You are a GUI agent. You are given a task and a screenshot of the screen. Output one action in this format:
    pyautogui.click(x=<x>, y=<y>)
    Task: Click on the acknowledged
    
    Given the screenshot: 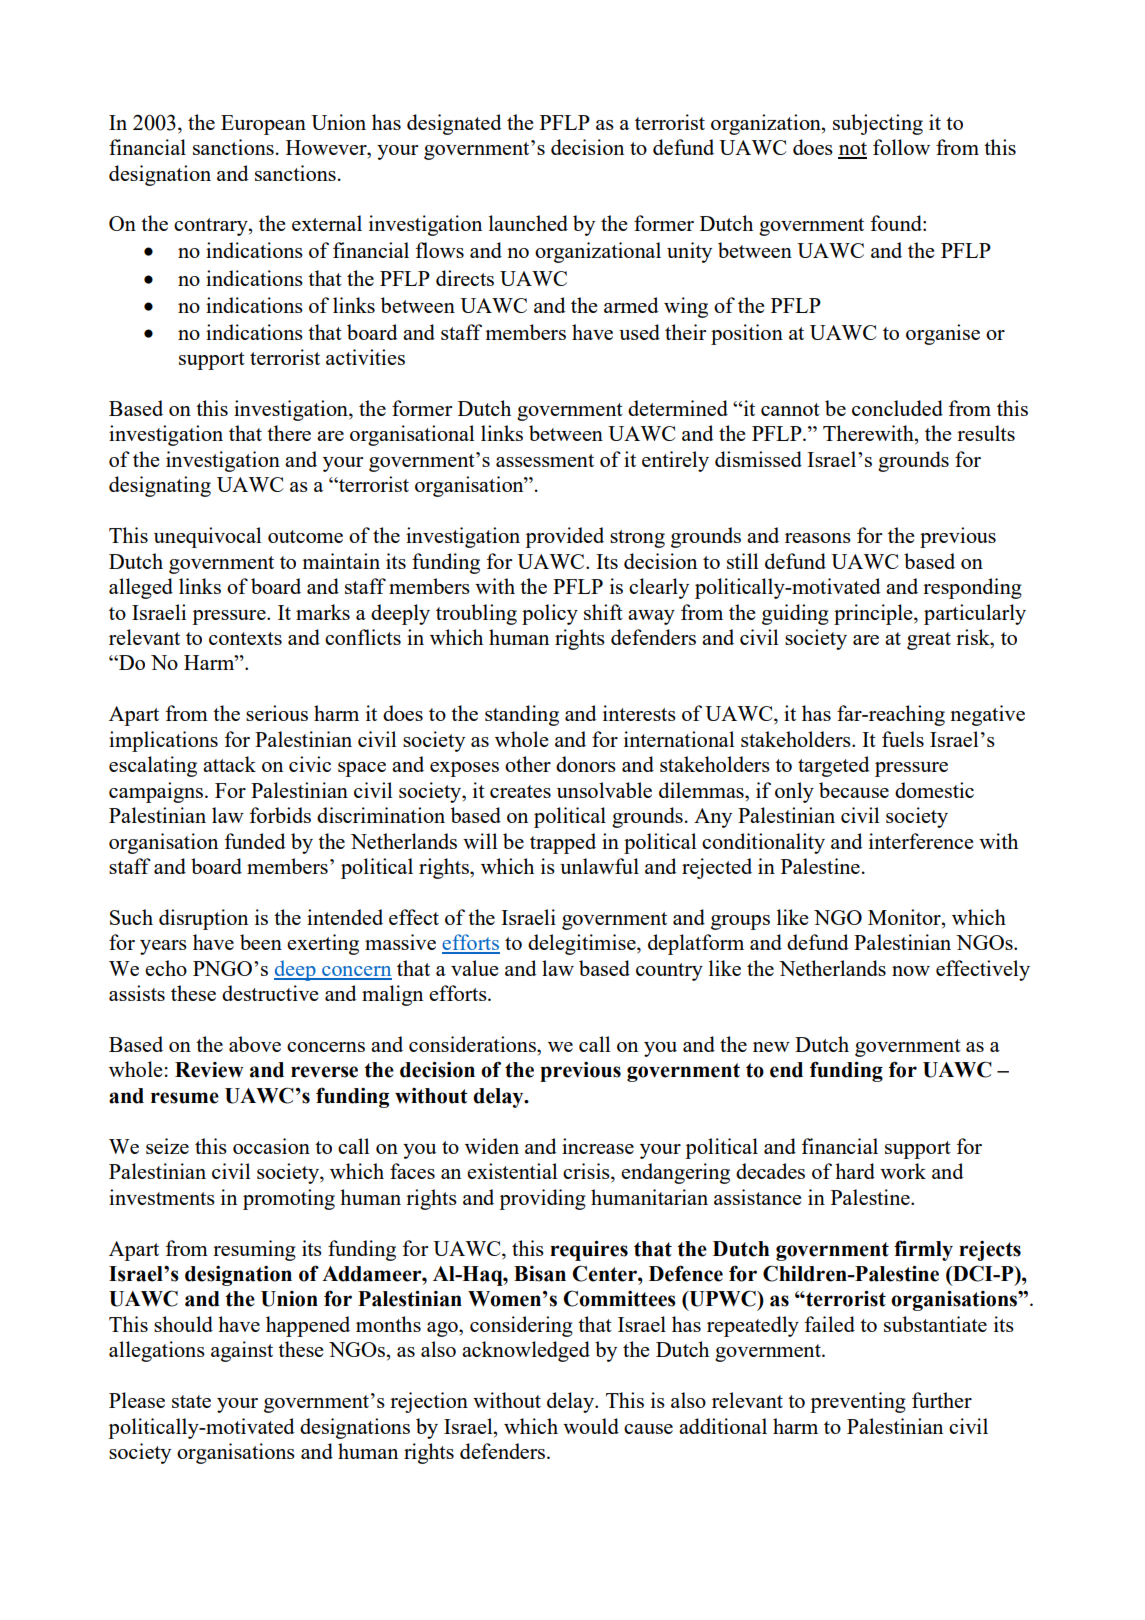 What is the action you would take?
    pyautogui.click(x=526, y=1351)
